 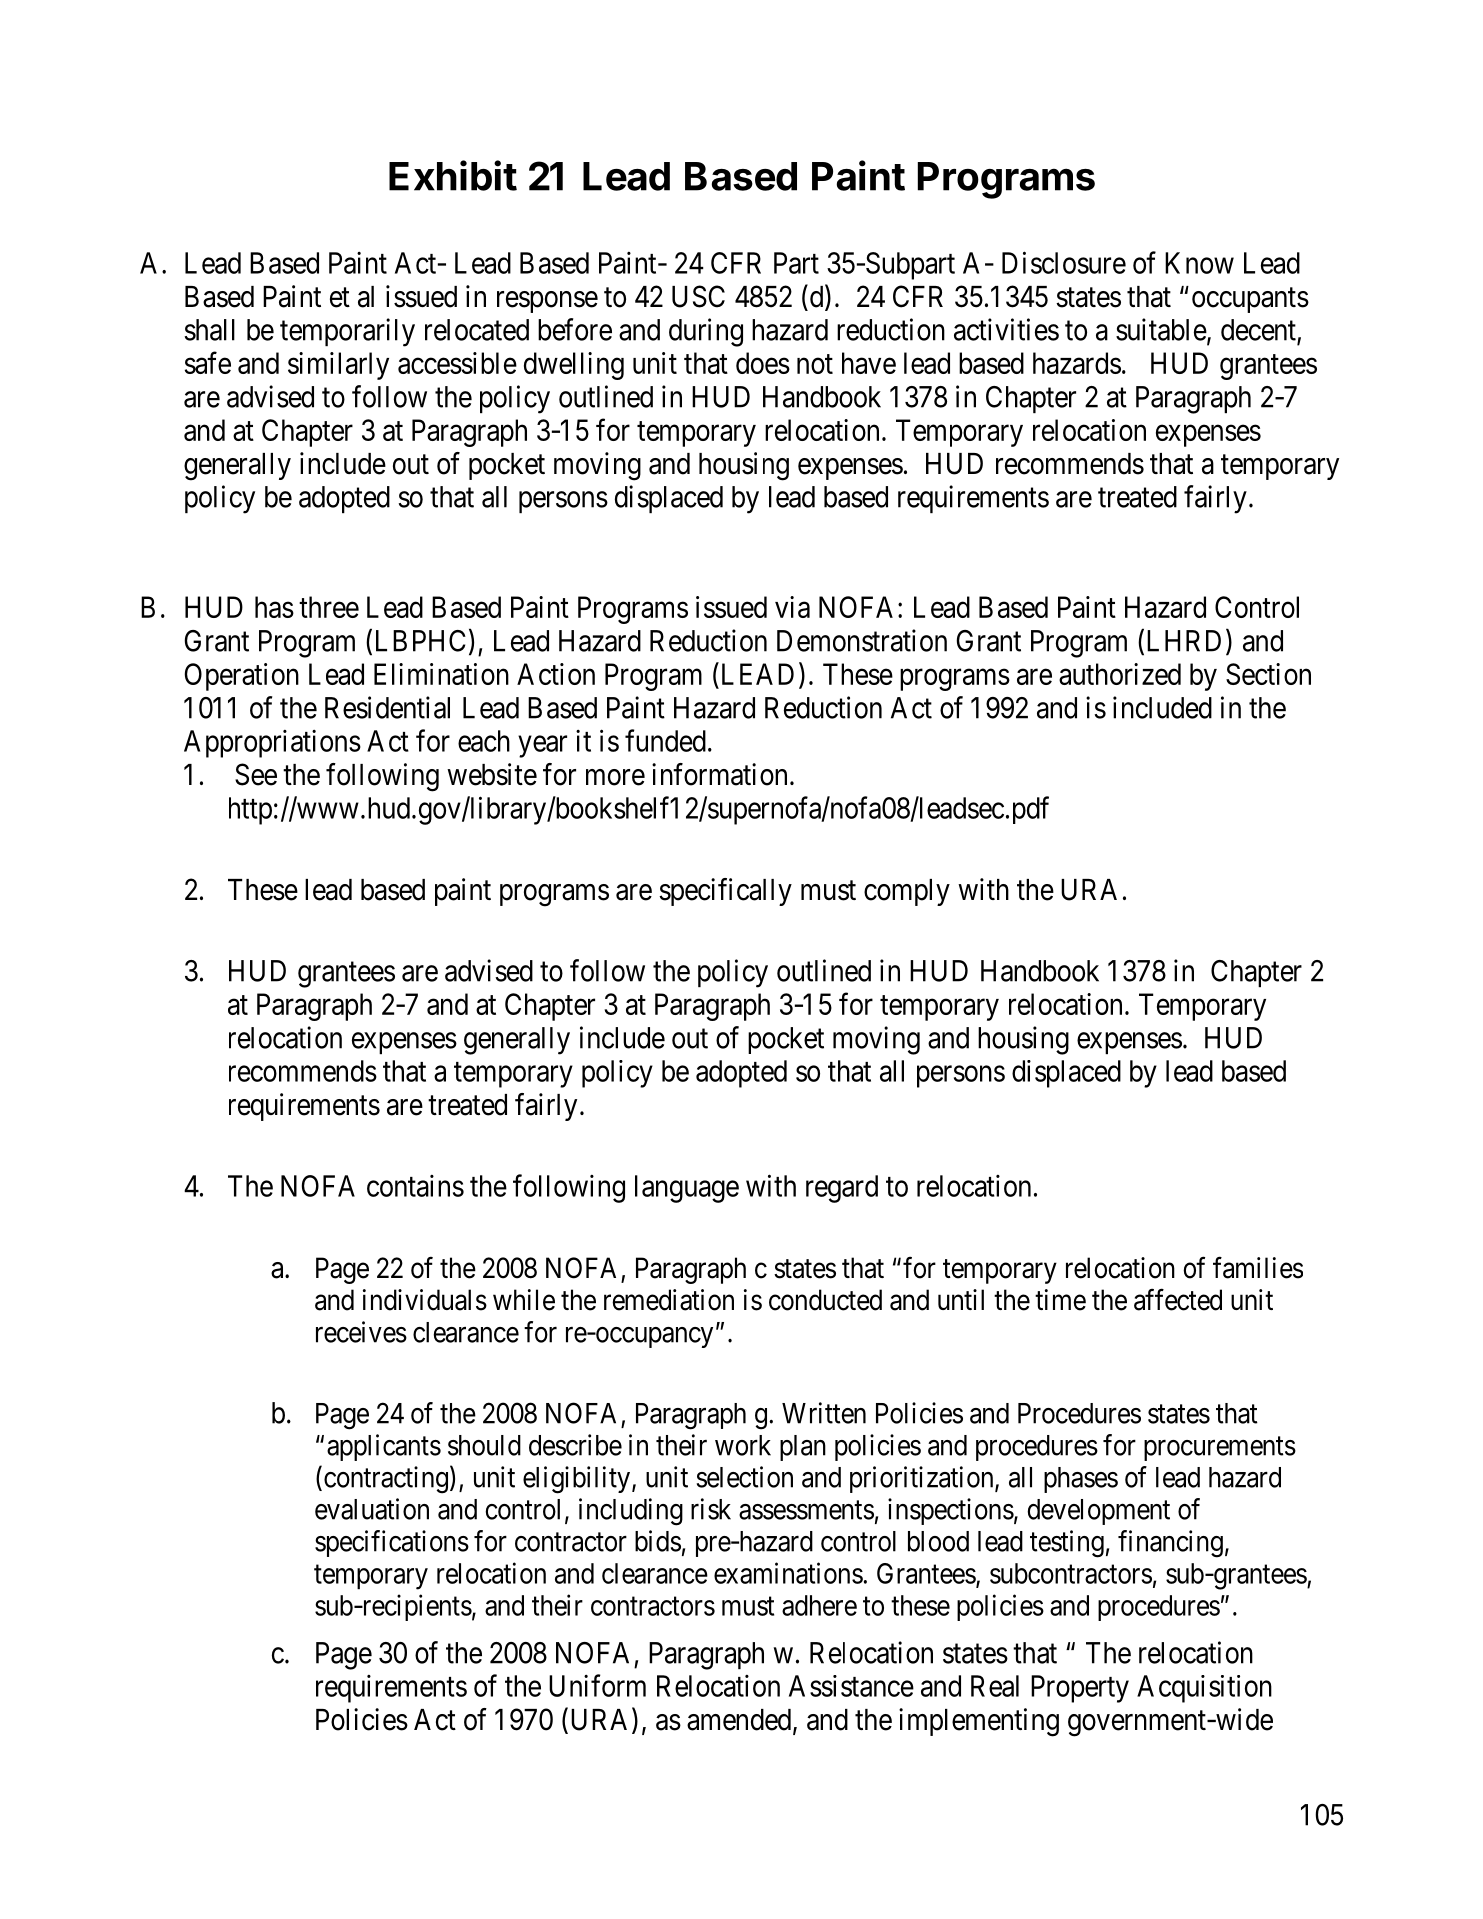 What do you see at coordinates (256, 774) in the screenshot?
I see `See` at bounding box center [256, 774].
